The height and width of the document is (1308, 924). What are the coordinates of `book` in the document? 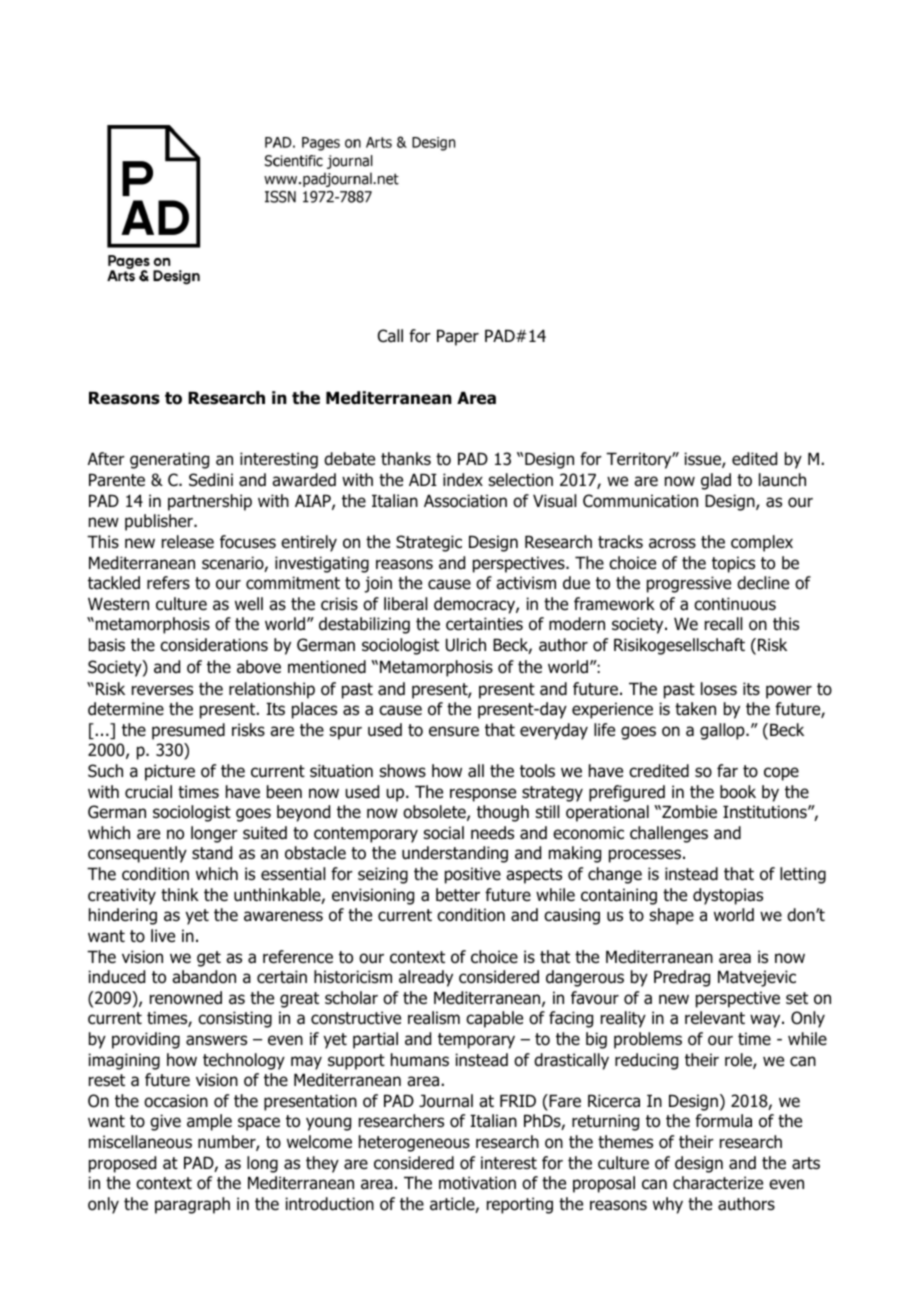 It's located at (738, 792).
